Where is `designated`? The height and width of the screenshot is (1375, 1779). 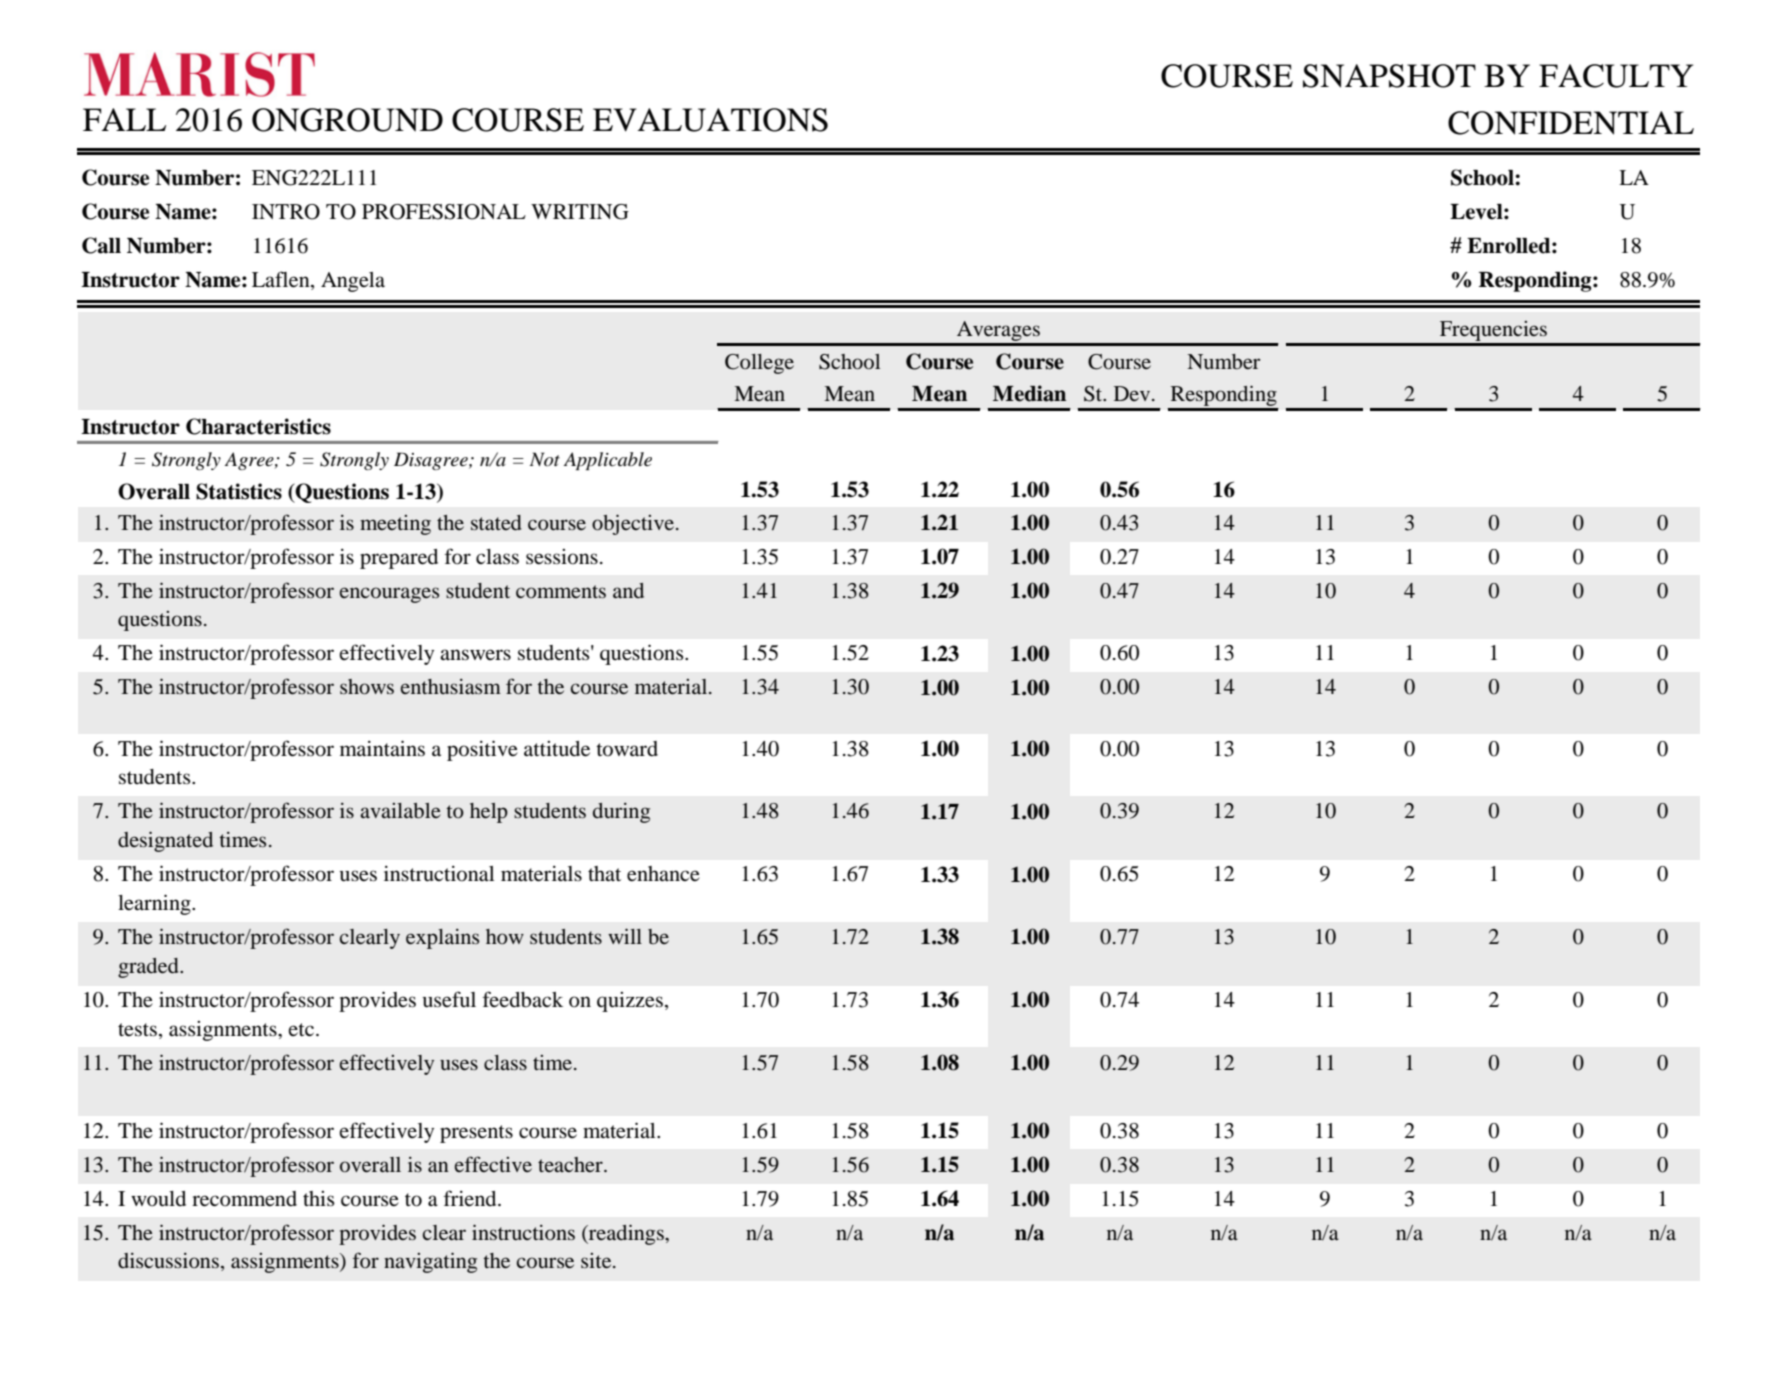 designated is located at coordinates (165, 841).
